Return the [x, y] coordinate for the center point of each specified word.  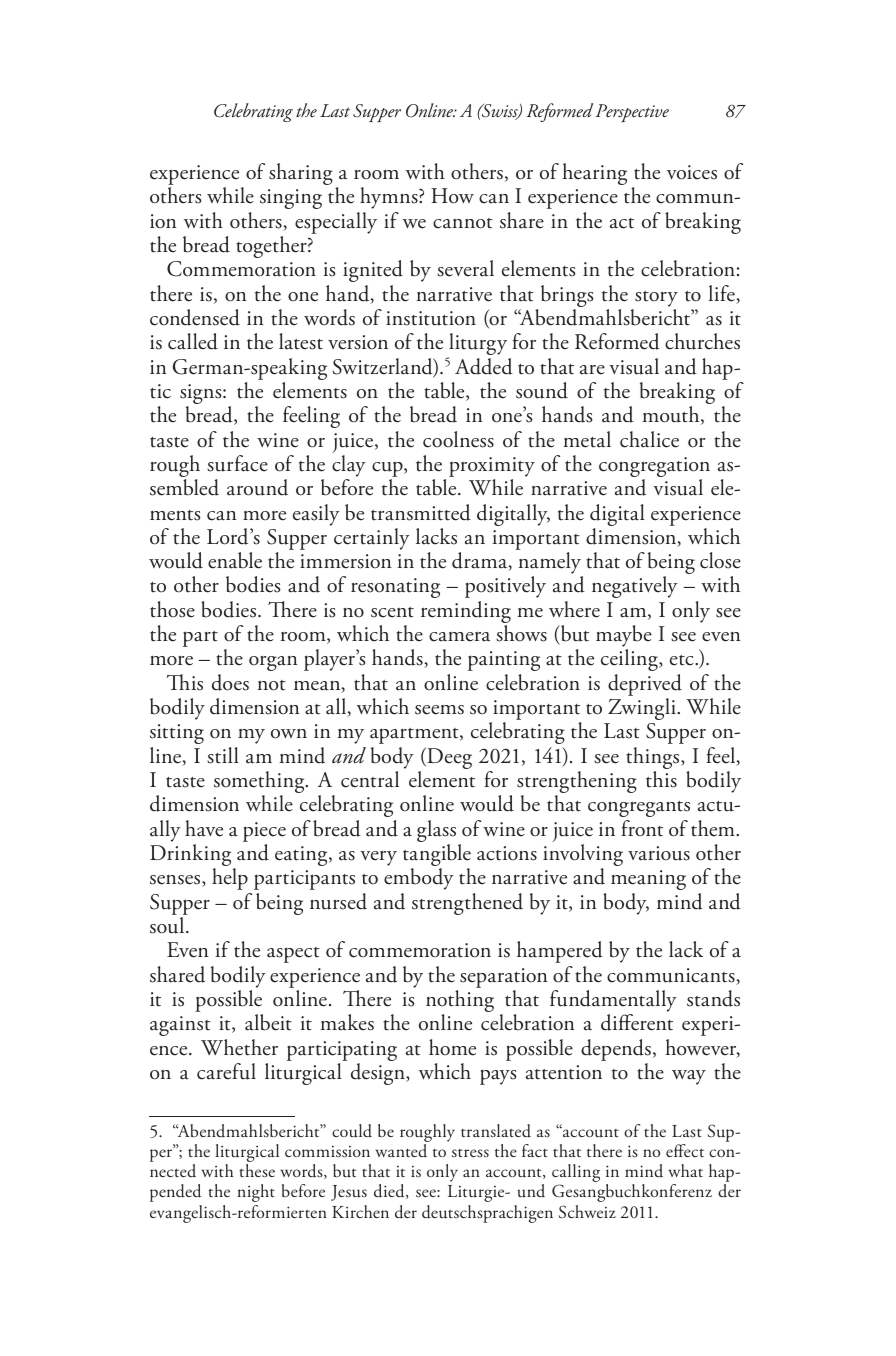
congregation [654, 468]
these [257, 1170]
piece [264, 832]
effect [685, 1150]
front [642, 828]
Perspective [632, 113]
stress [470, 1153]
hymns [390, 198]
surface [237, 463]
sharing [301, 174]
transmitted [421, 512]
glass [436, 832]
